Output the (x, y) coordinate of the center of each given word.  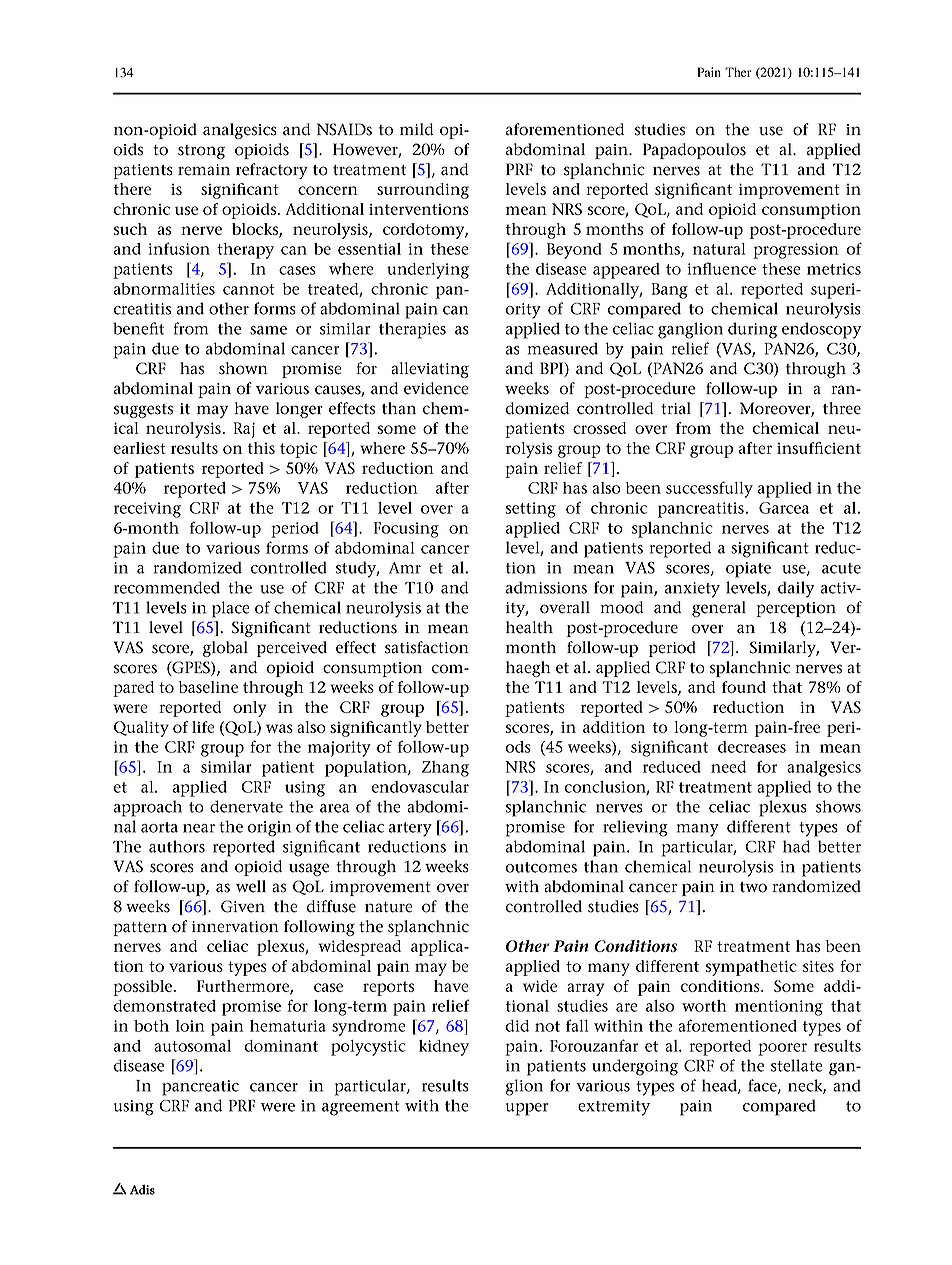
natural (719, 249)
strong (201, 152)
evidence (436, 388)
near (199, 828)
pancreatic (200, 1088)
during (752, 330)
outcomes (541, 867)
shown (243, 368)
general (719, 609)
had (796, 846)
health (529, 627)
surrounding (423, 191)
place (231, 609)
